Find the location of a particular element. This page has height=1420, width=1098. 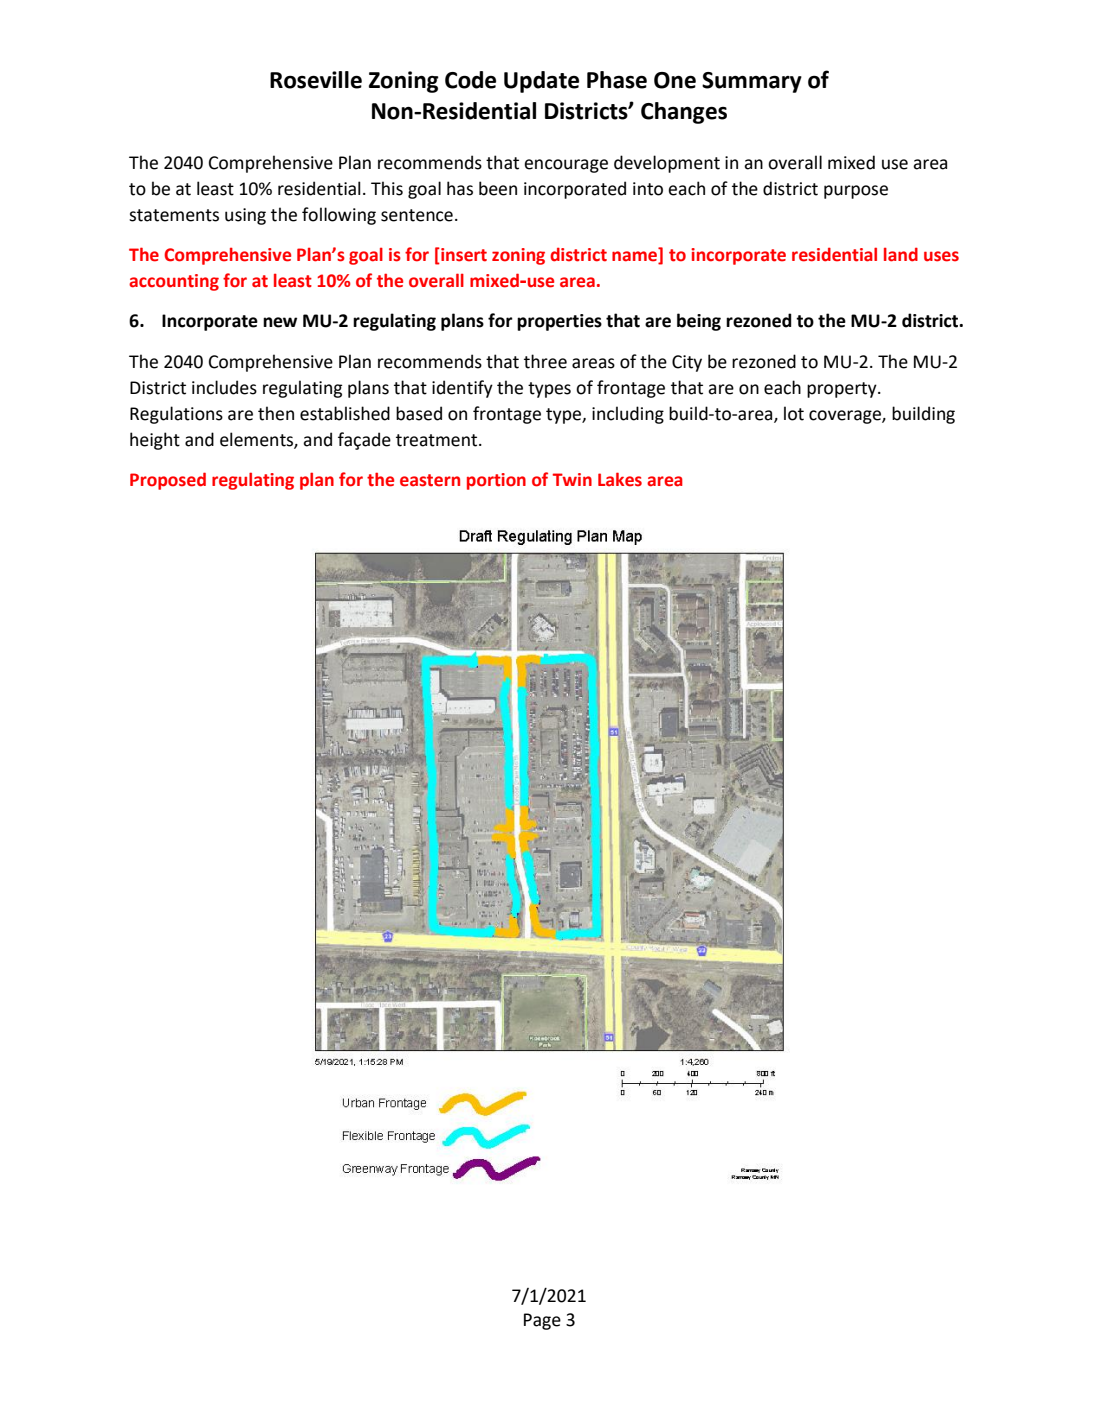

Twin is located at coordinates (572, 479).
